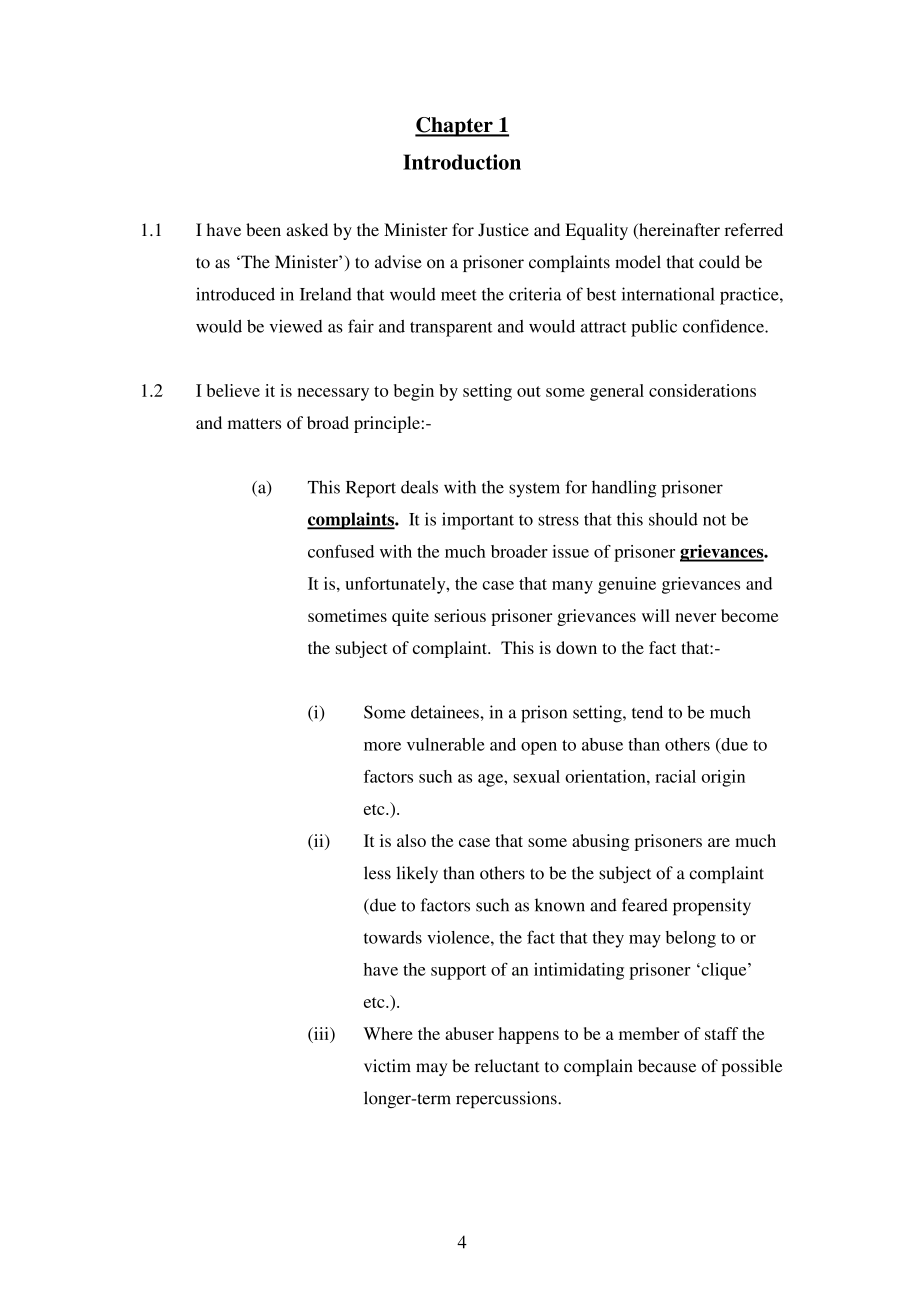  What do you see at coordinates (341, 551) in the screenshot?
I see `confused` at bounding box center [341, 551].
